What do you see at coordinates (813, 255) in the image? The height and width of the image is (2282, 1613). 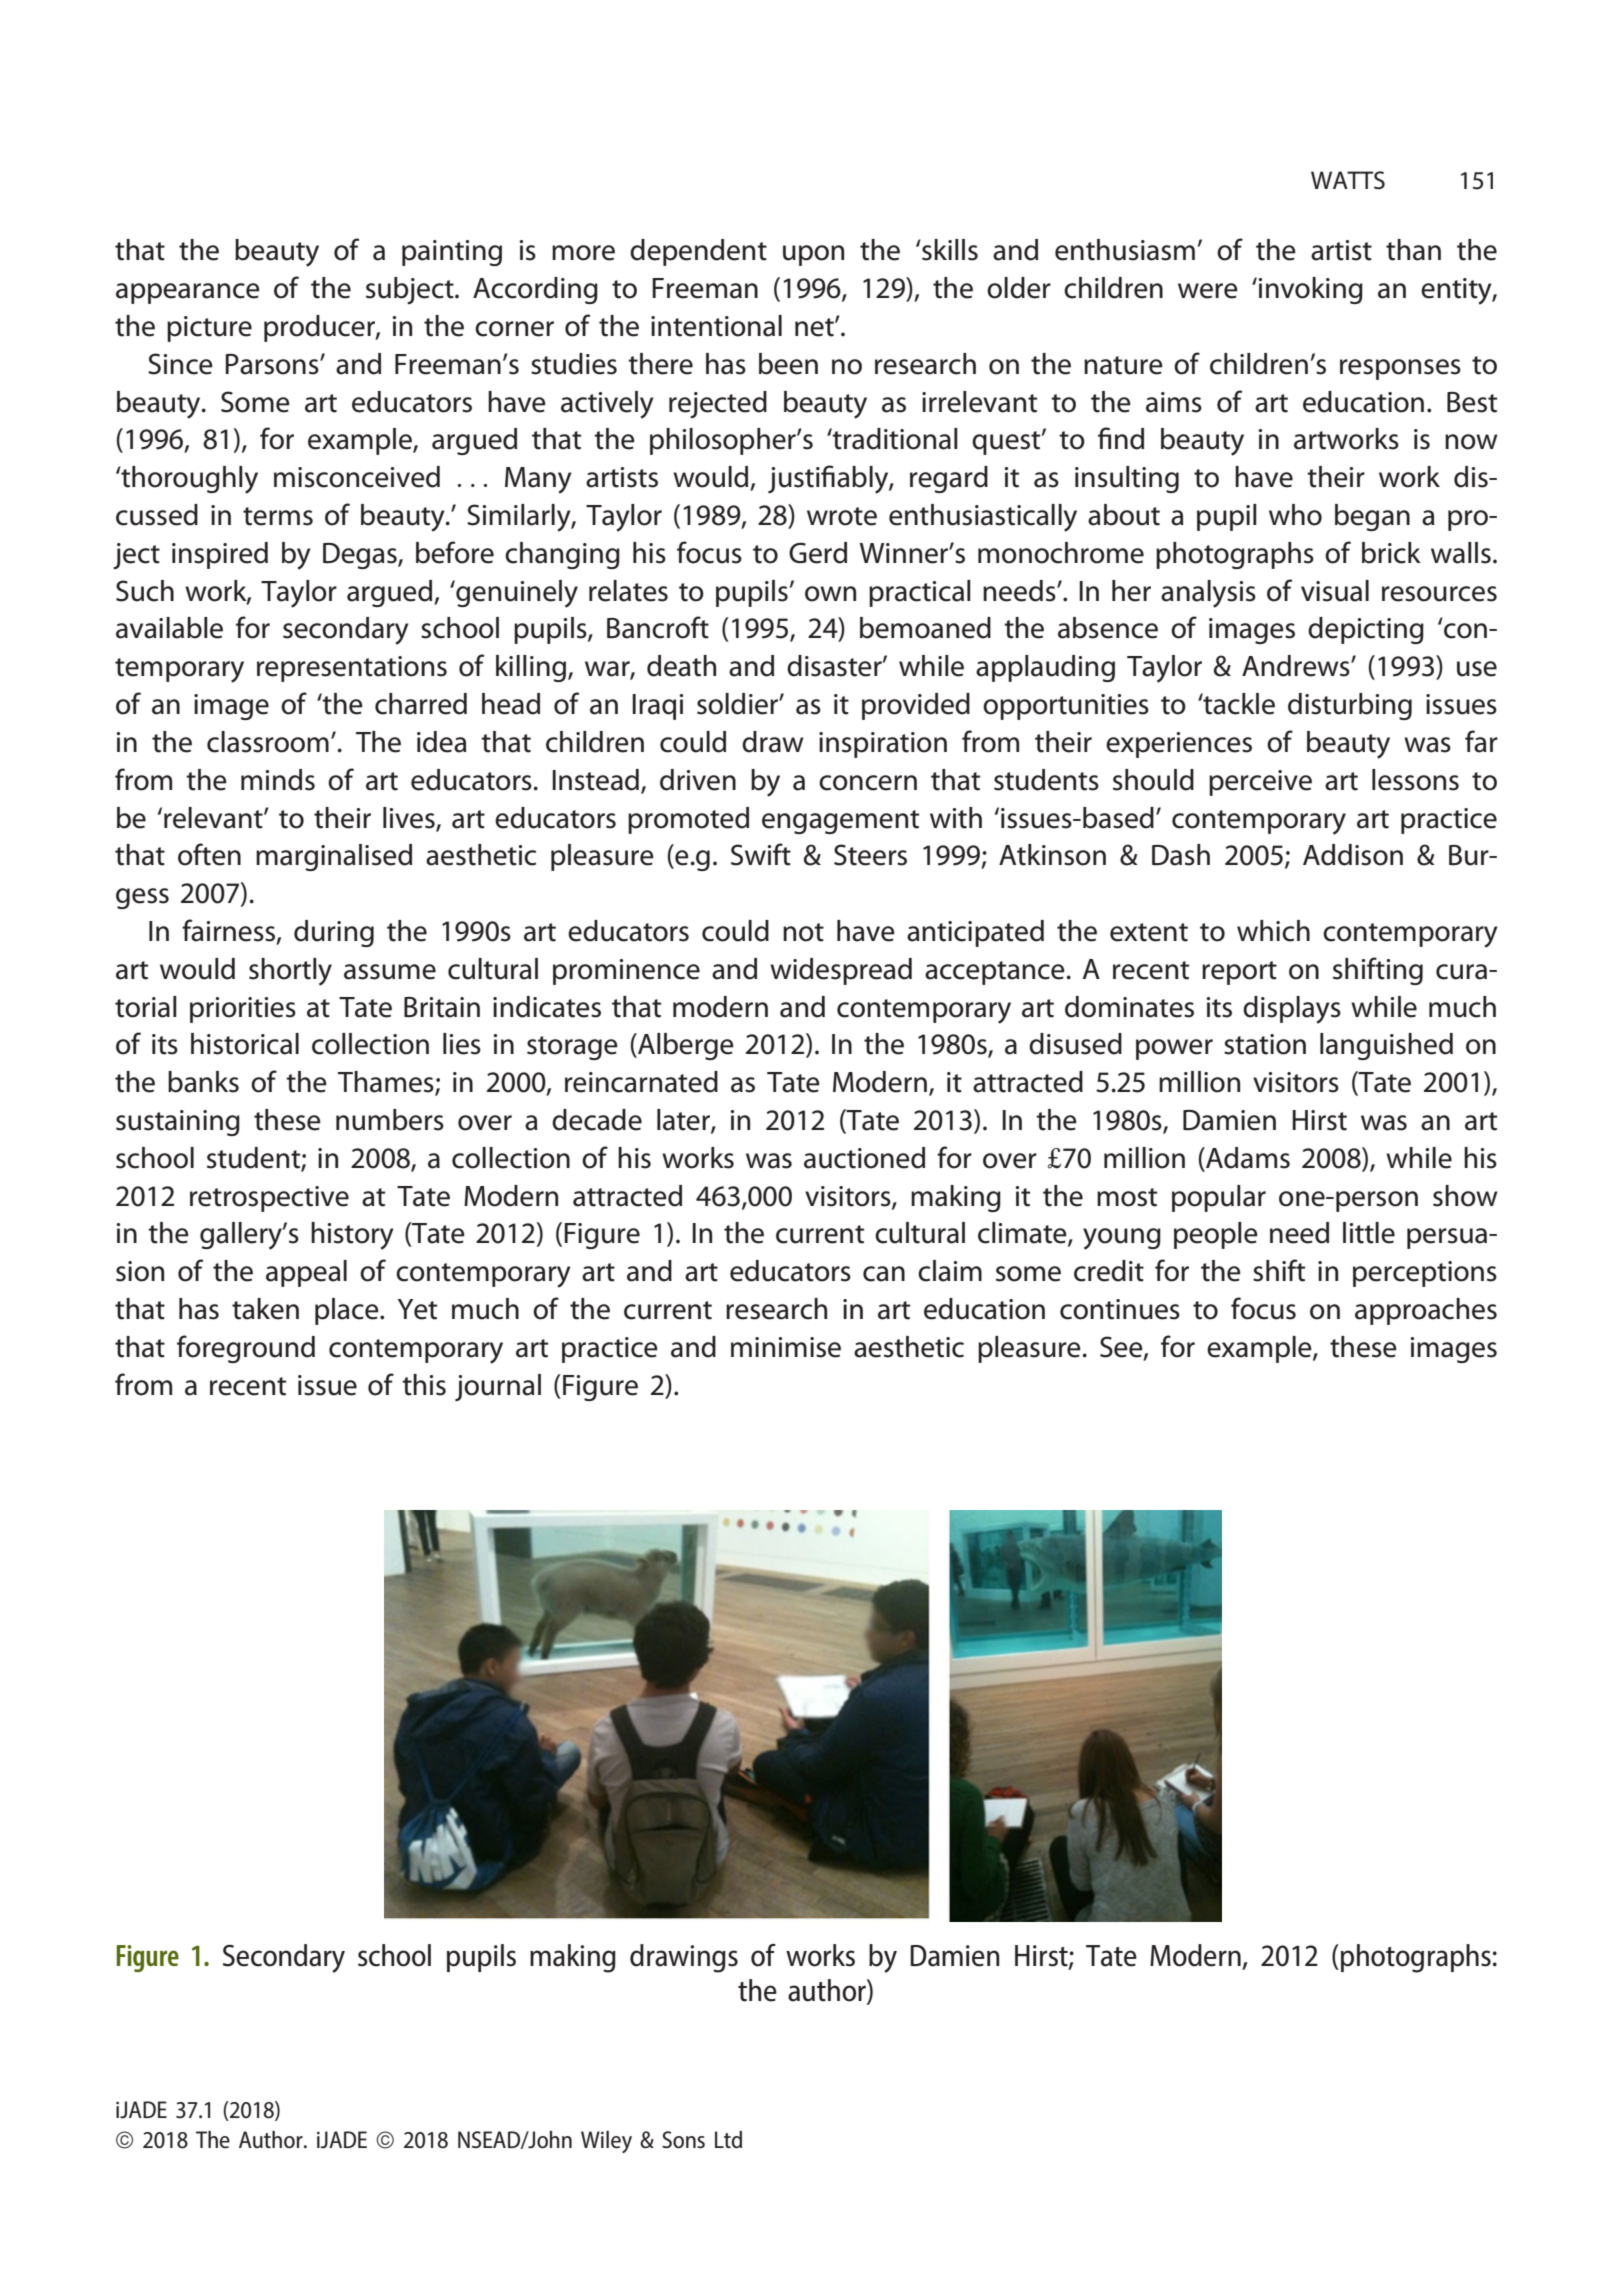 I see `upon` at bounding box center [813, 255].
